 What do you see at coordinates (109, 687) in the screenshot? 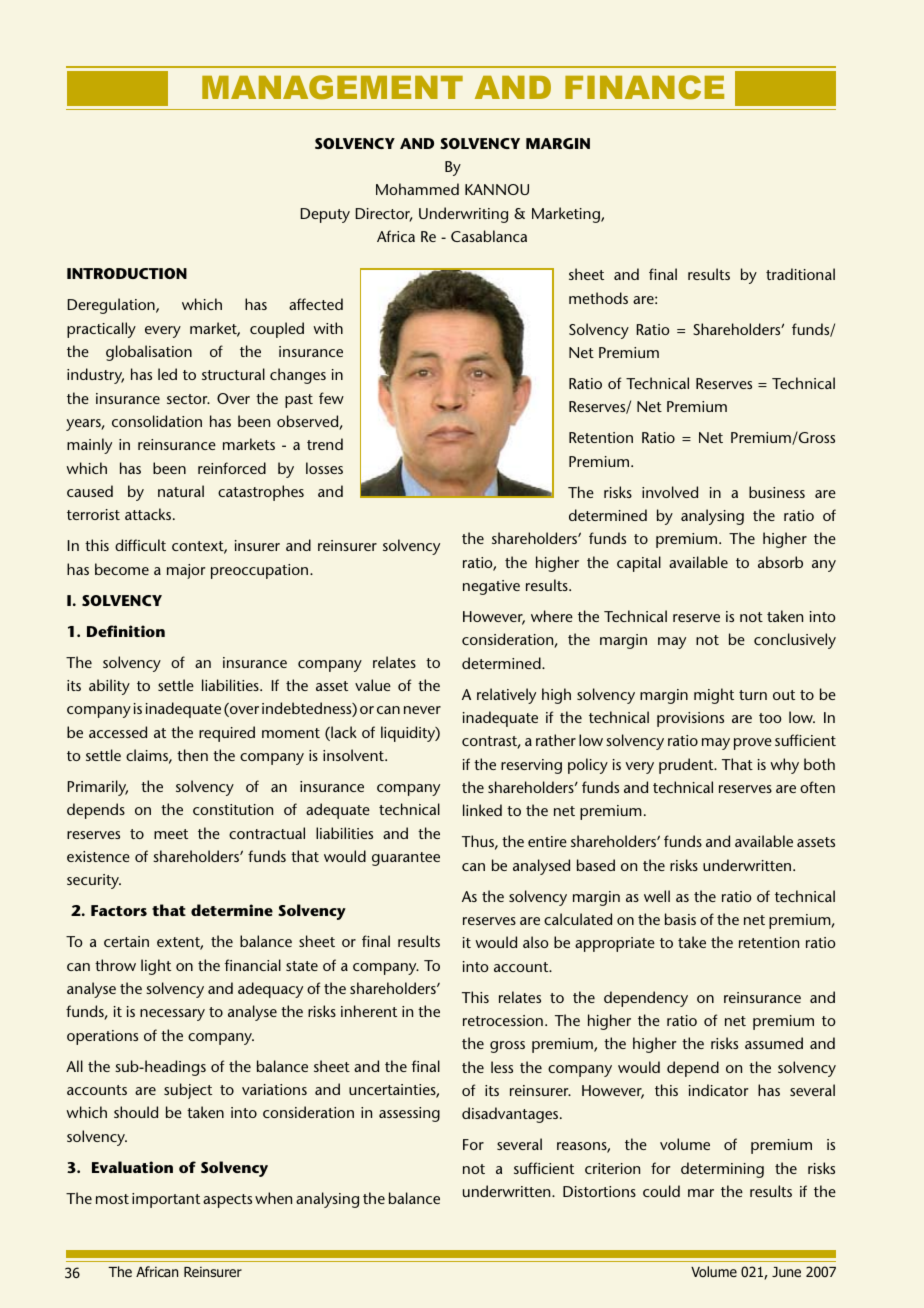
I see `ability` at bounding box center [109, 687].
